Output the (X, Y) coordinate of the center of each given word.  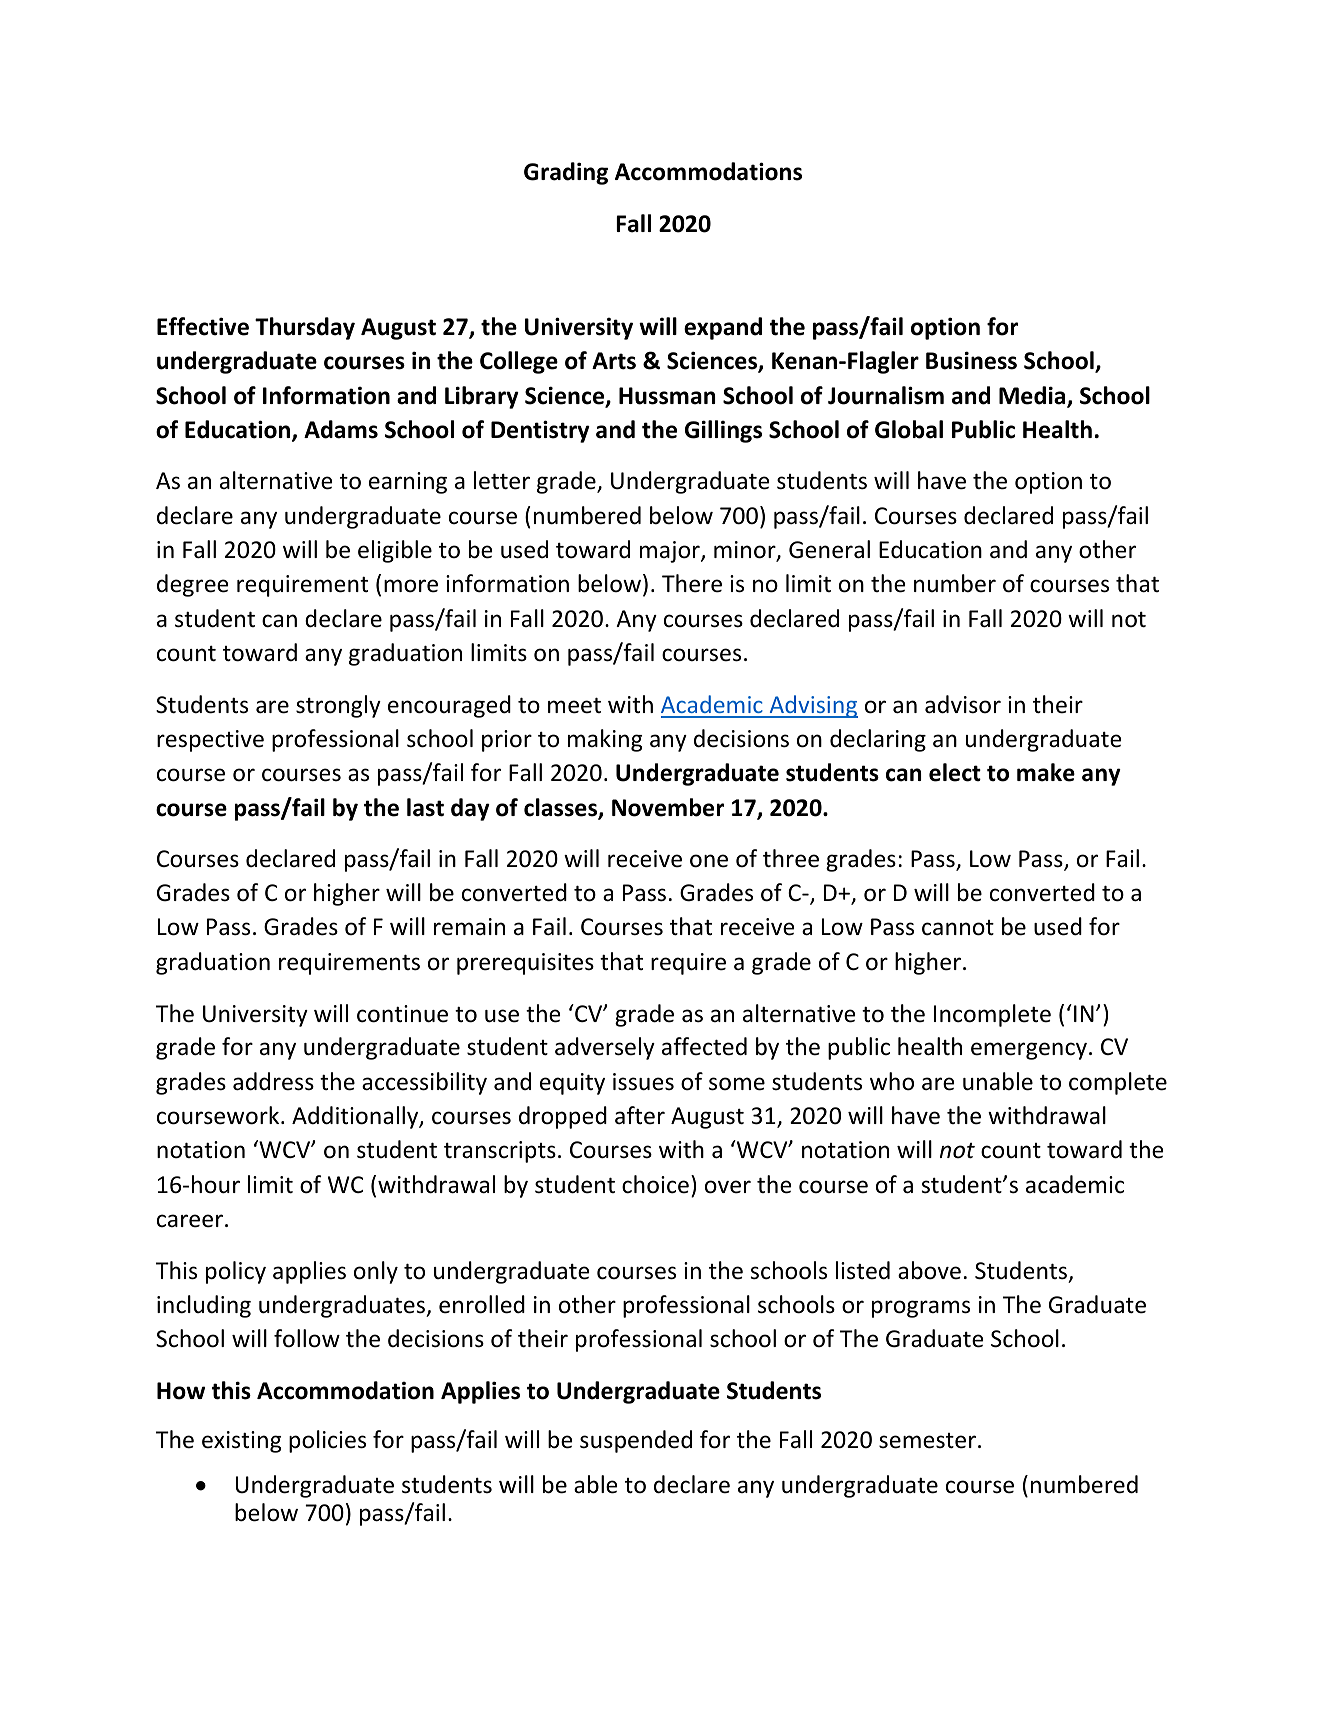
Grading (566, 173)
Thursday (305, 328)
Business (971, 360)
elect (955, 772)
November (668, 807)
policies (327, 1441)
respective (210, 741)
